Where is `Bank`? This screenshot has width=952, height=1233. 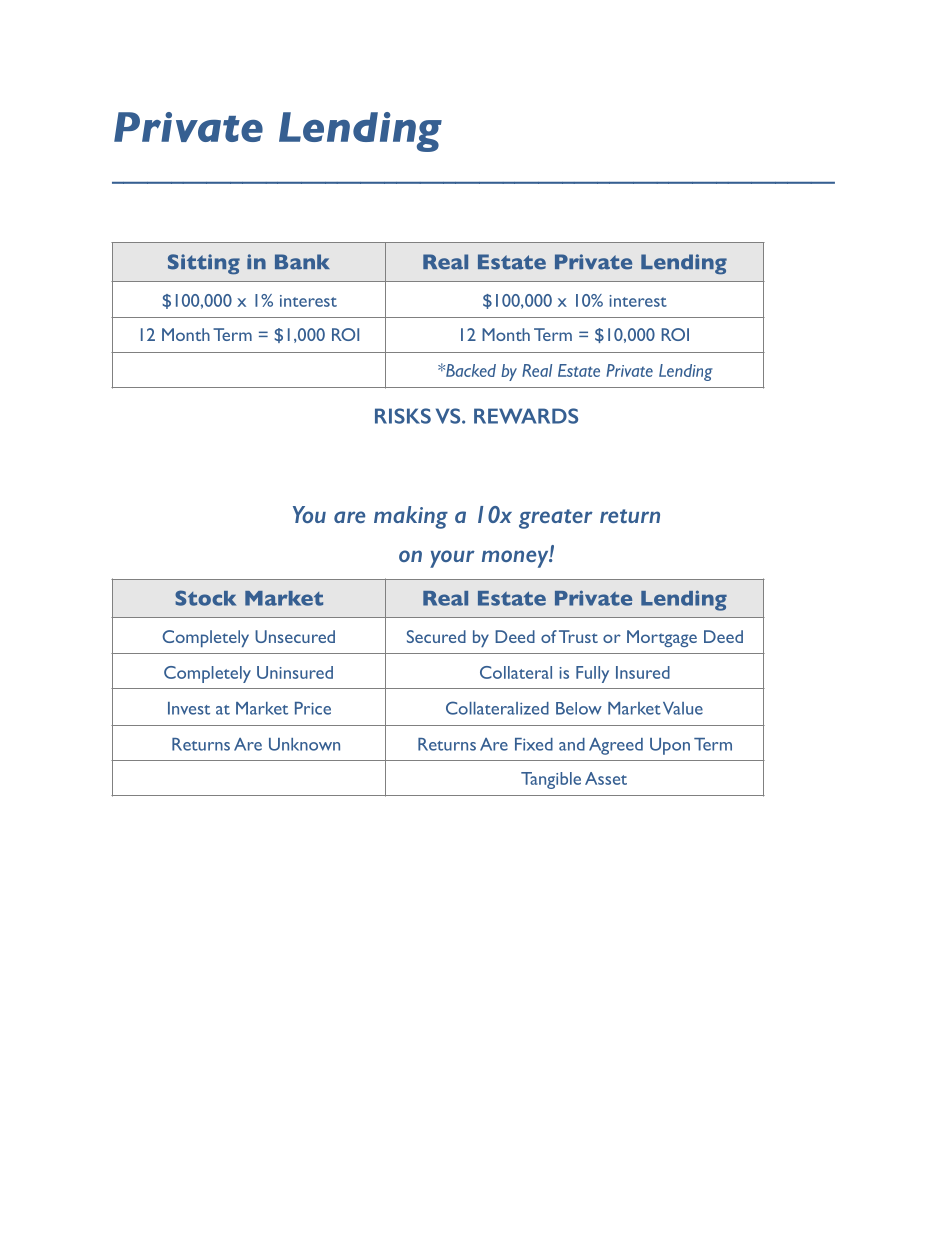 Bank is located at coordinates (302, 262).
